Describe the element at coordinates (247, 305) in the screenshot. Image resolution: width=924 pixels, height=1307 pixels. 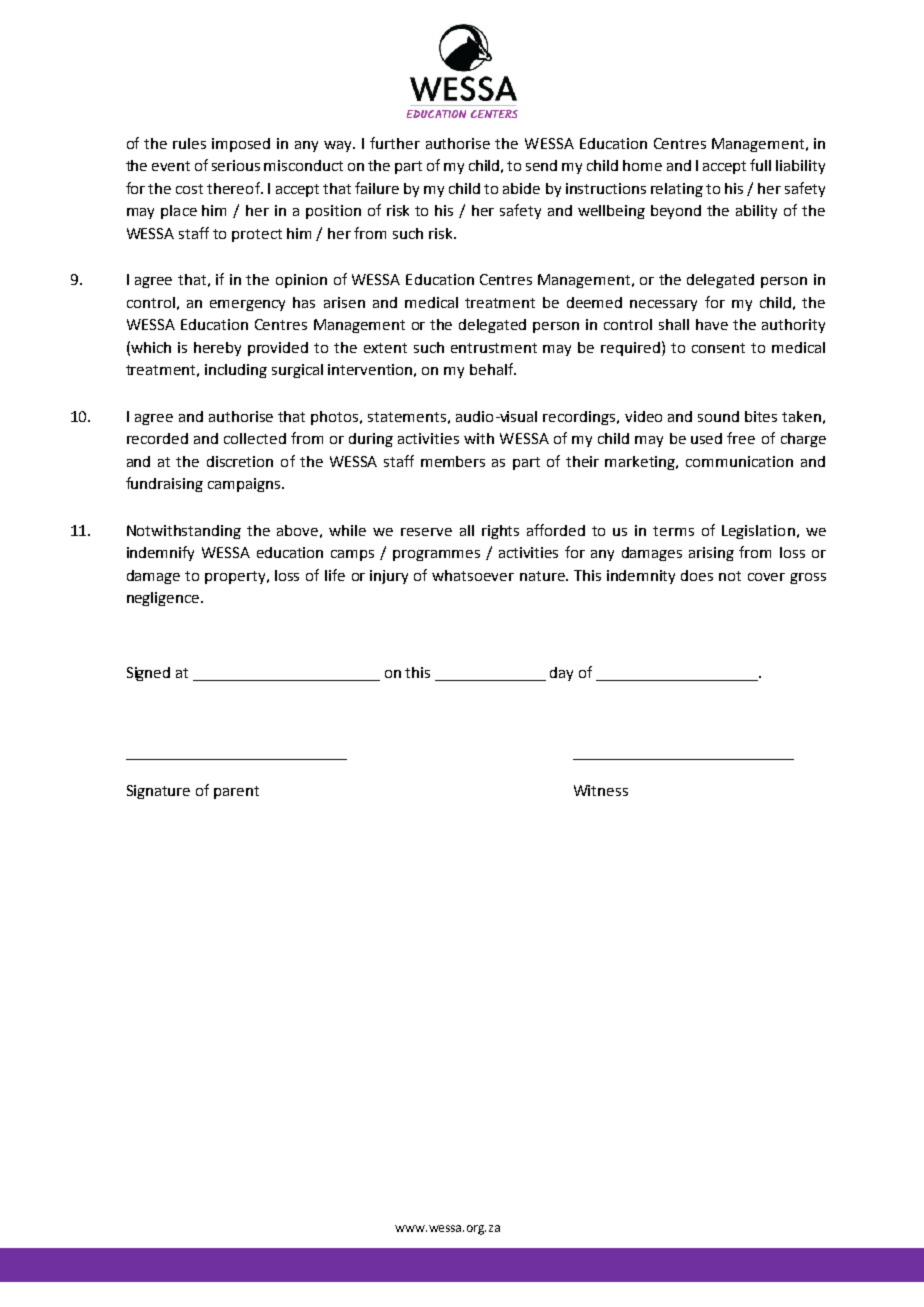
I see `emergency` at that location.
